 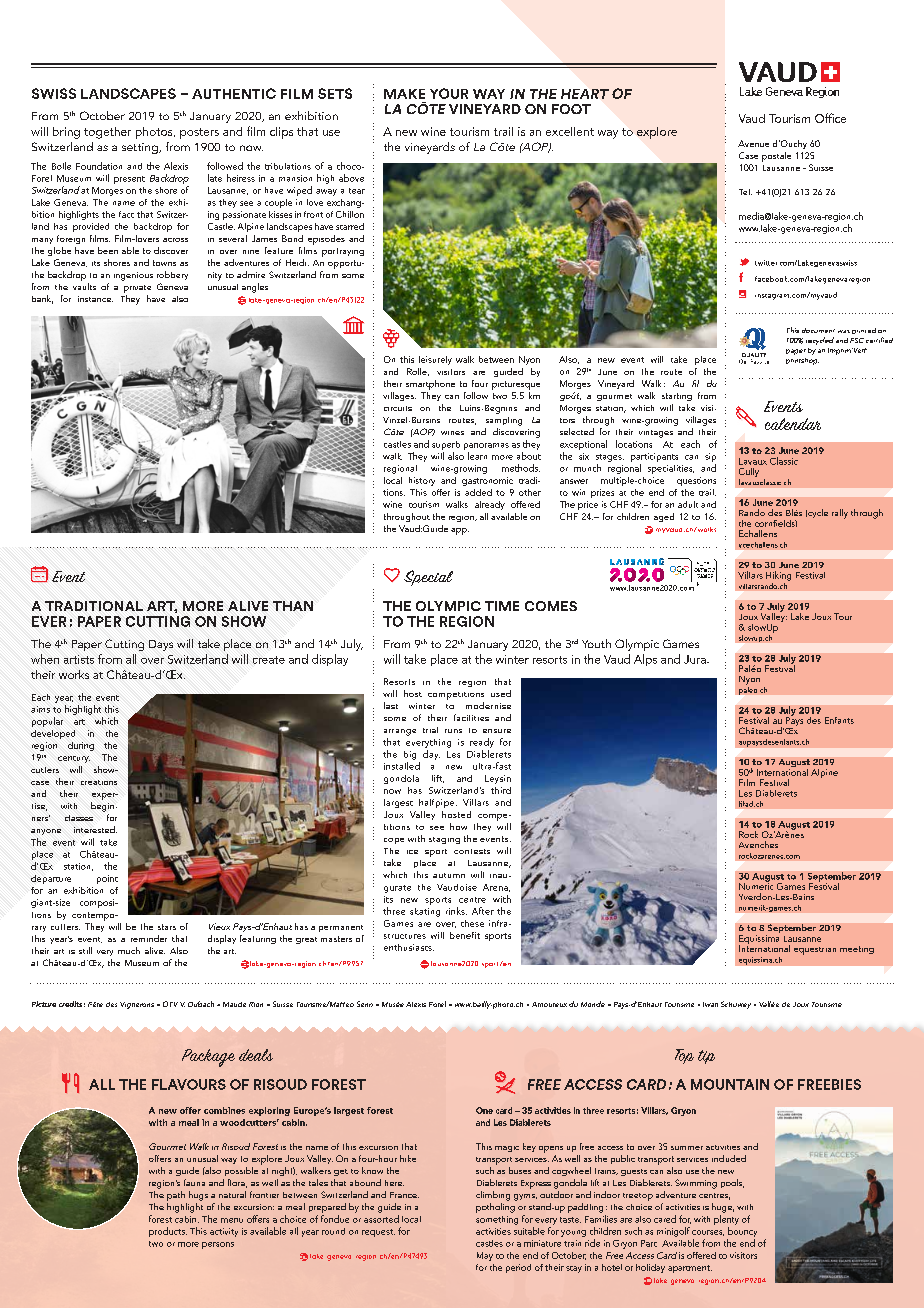 What do you see at coordinates (449, 93) in the screenshot?
I see `YOUR` at bounding box center [449, 93].
